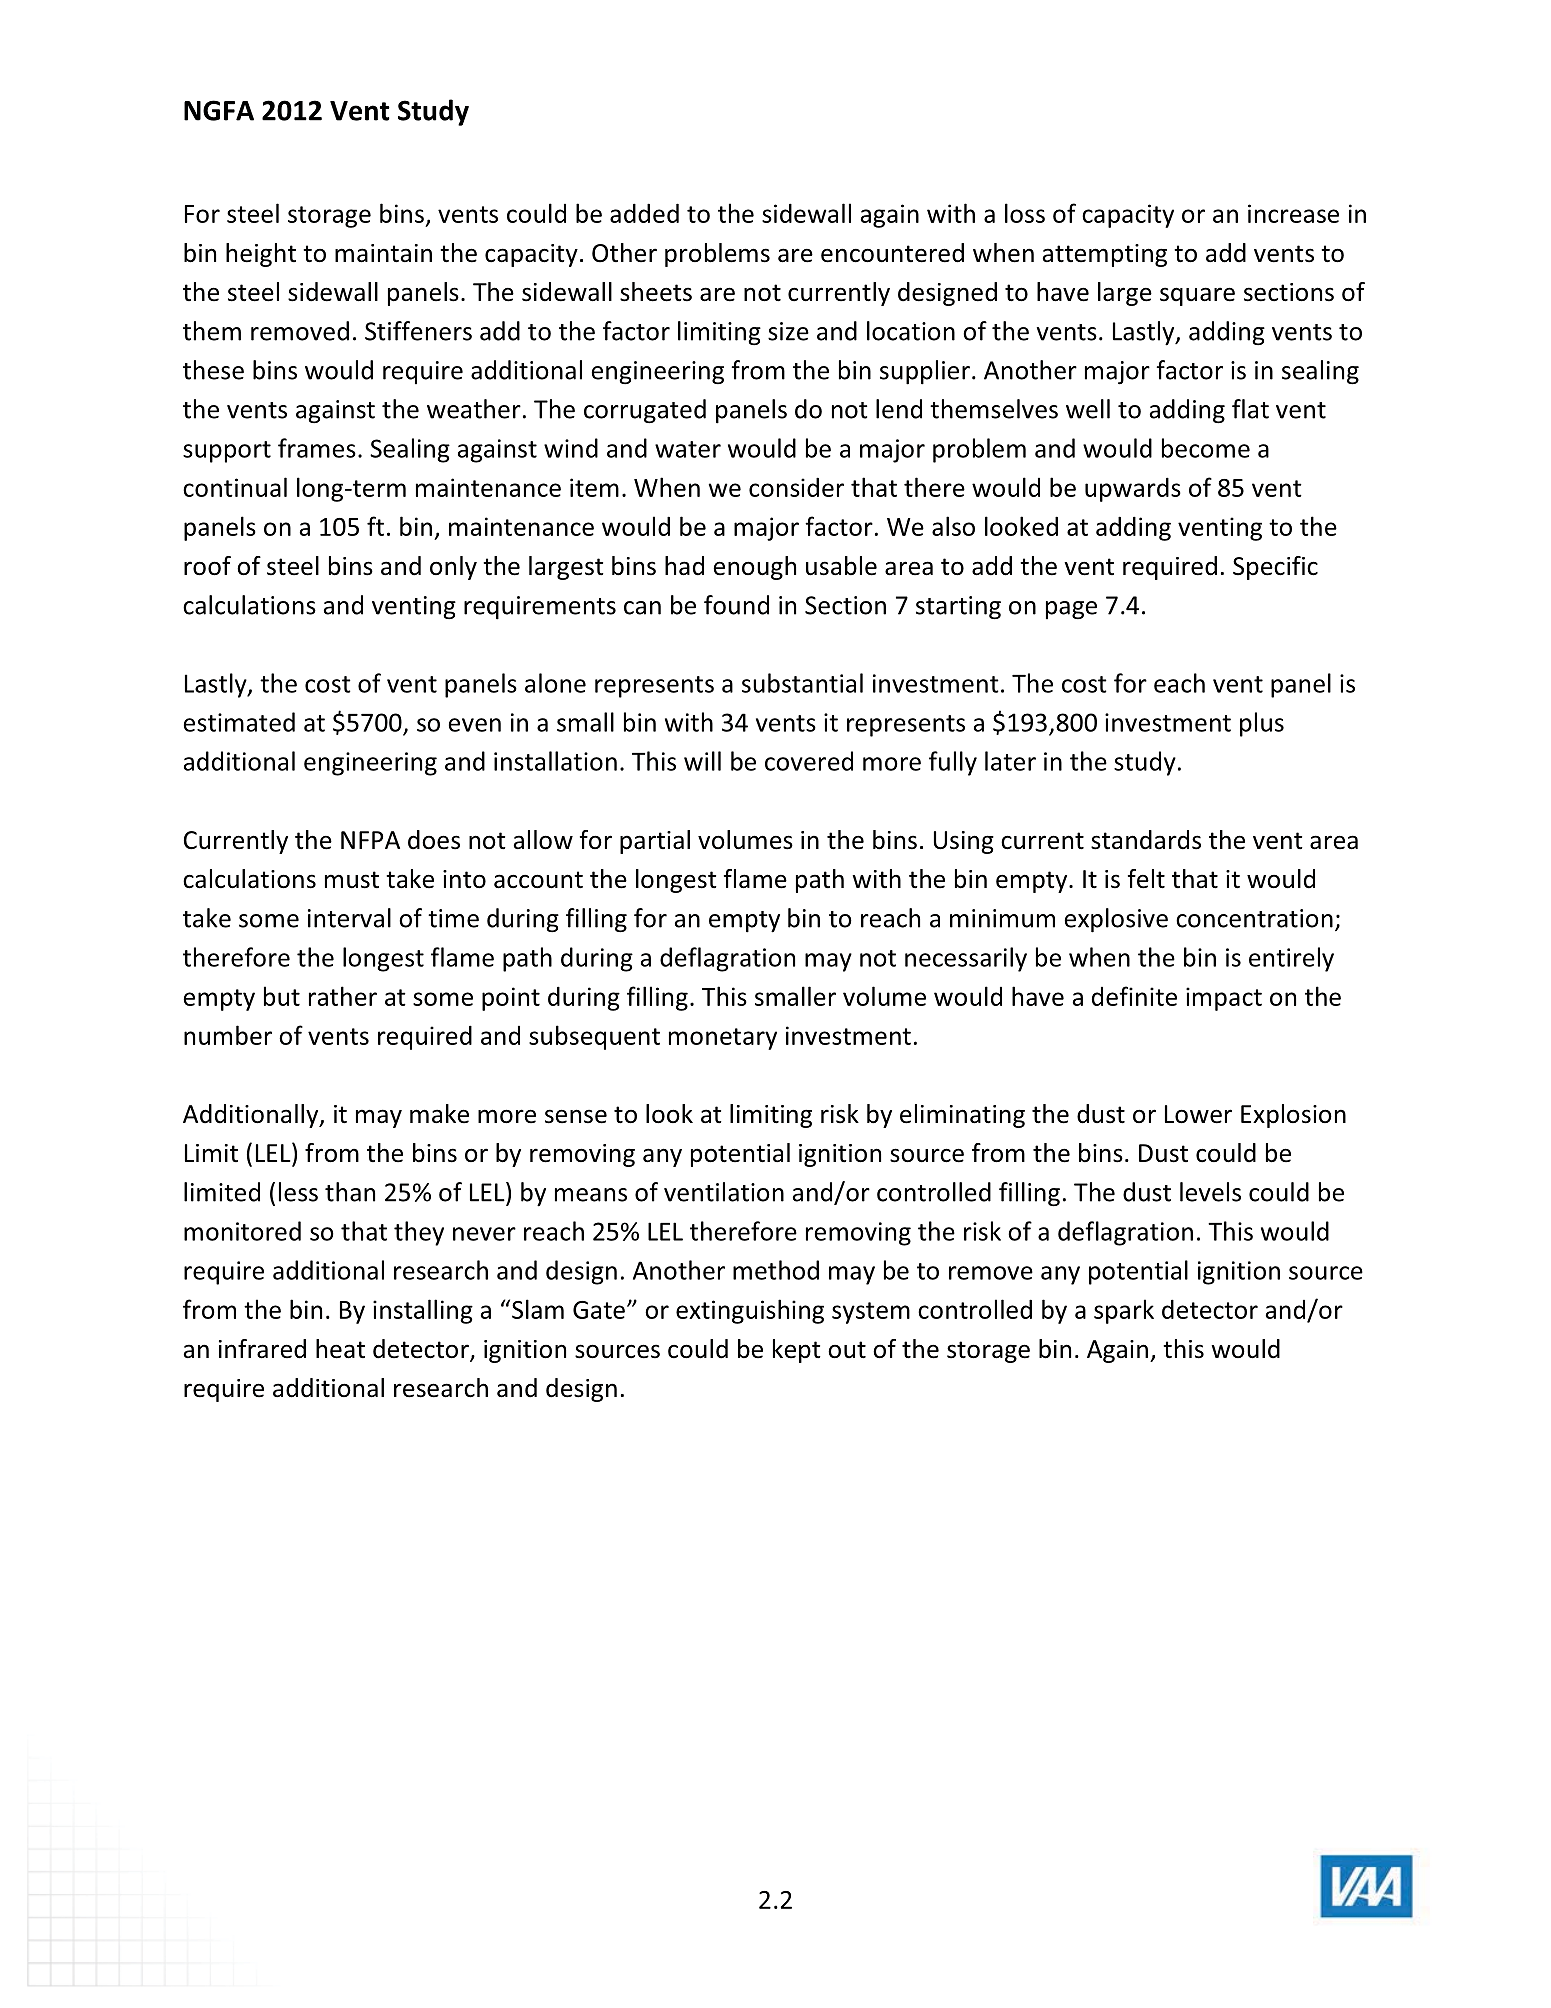 The image size is (1551, 2008). What do you see at coordinates (343, 996) in the screenshot?
I see `rather` at bounding box center [343, 996].
